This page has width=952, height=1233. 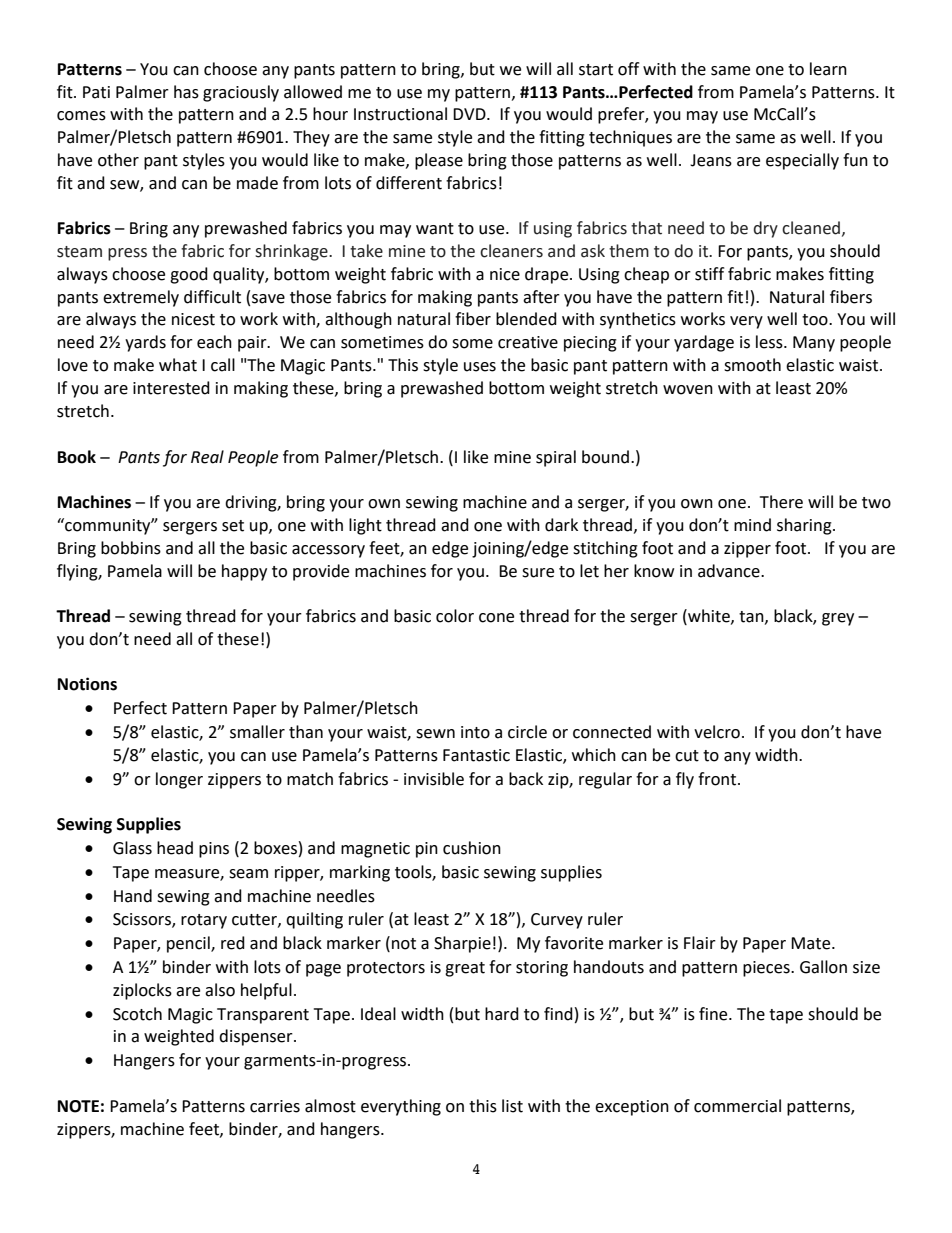 I want to click on Scotch, so click(x=137, y=1014).
